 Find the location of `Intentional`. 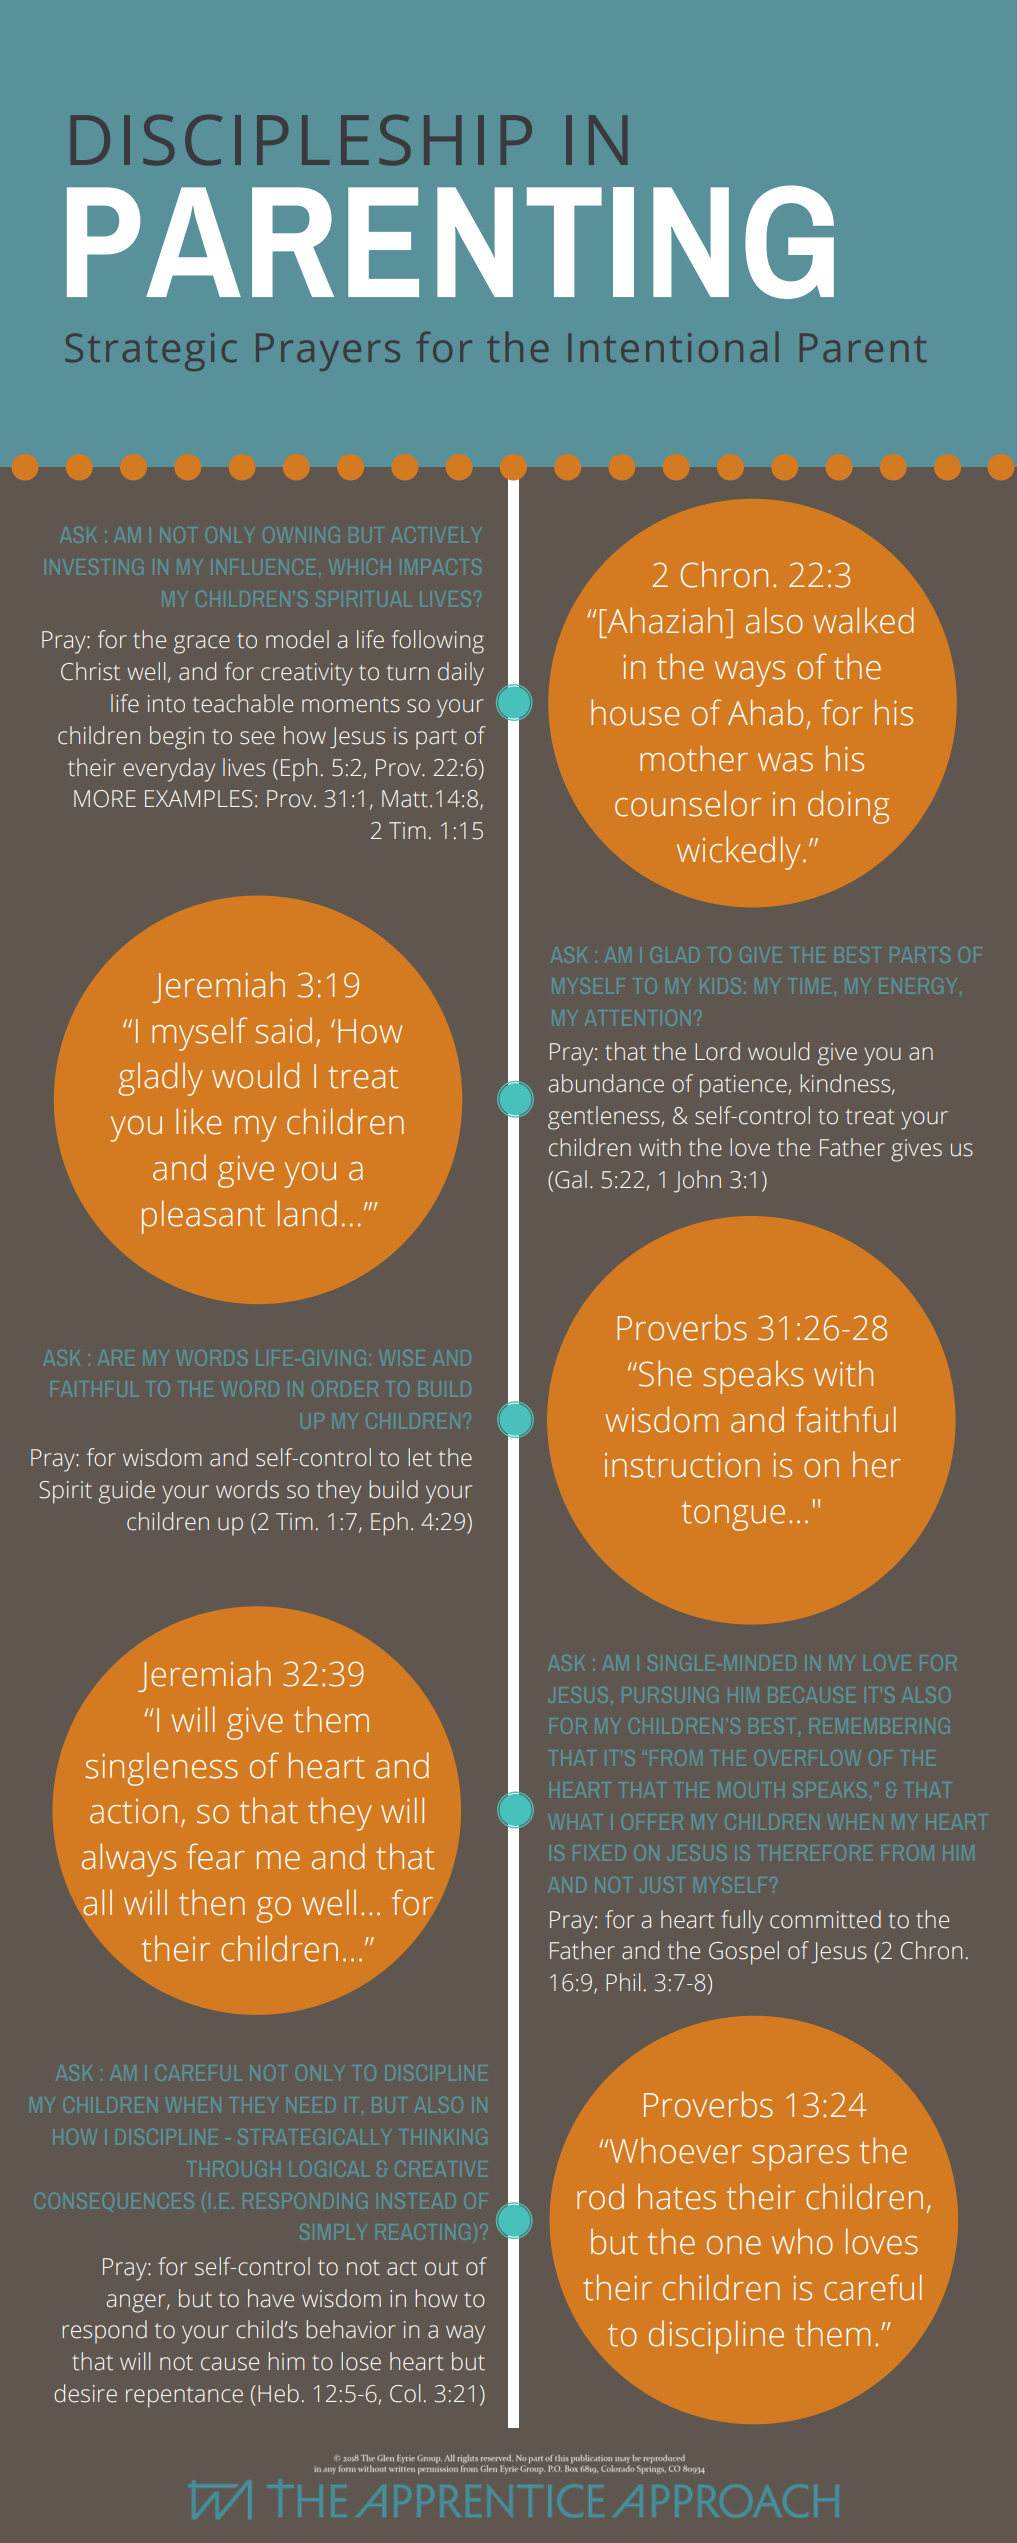

Intentional is located at coordinates (673, 347).
